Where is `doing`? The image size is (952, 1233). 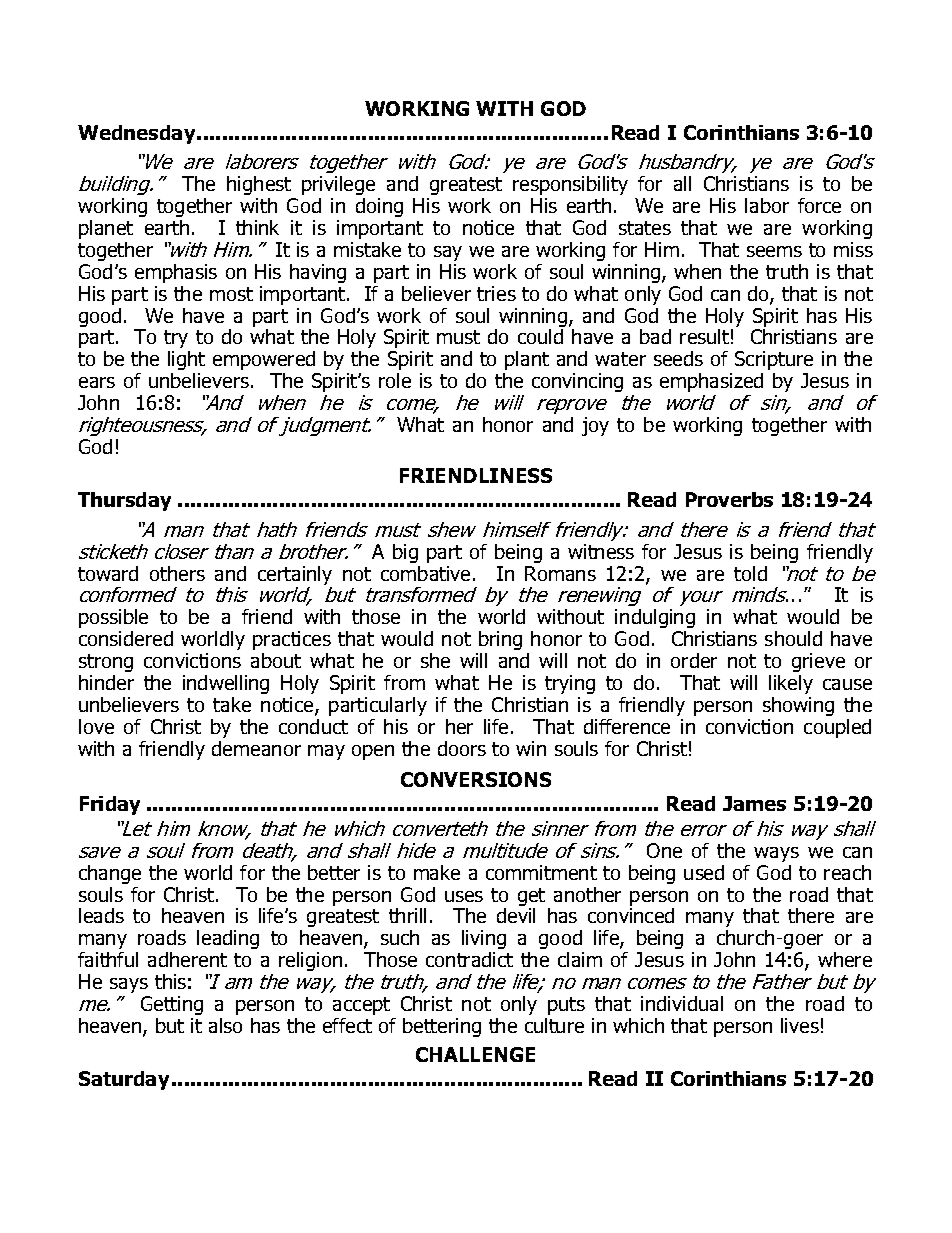
doing is located at coordinates (379, 207).
